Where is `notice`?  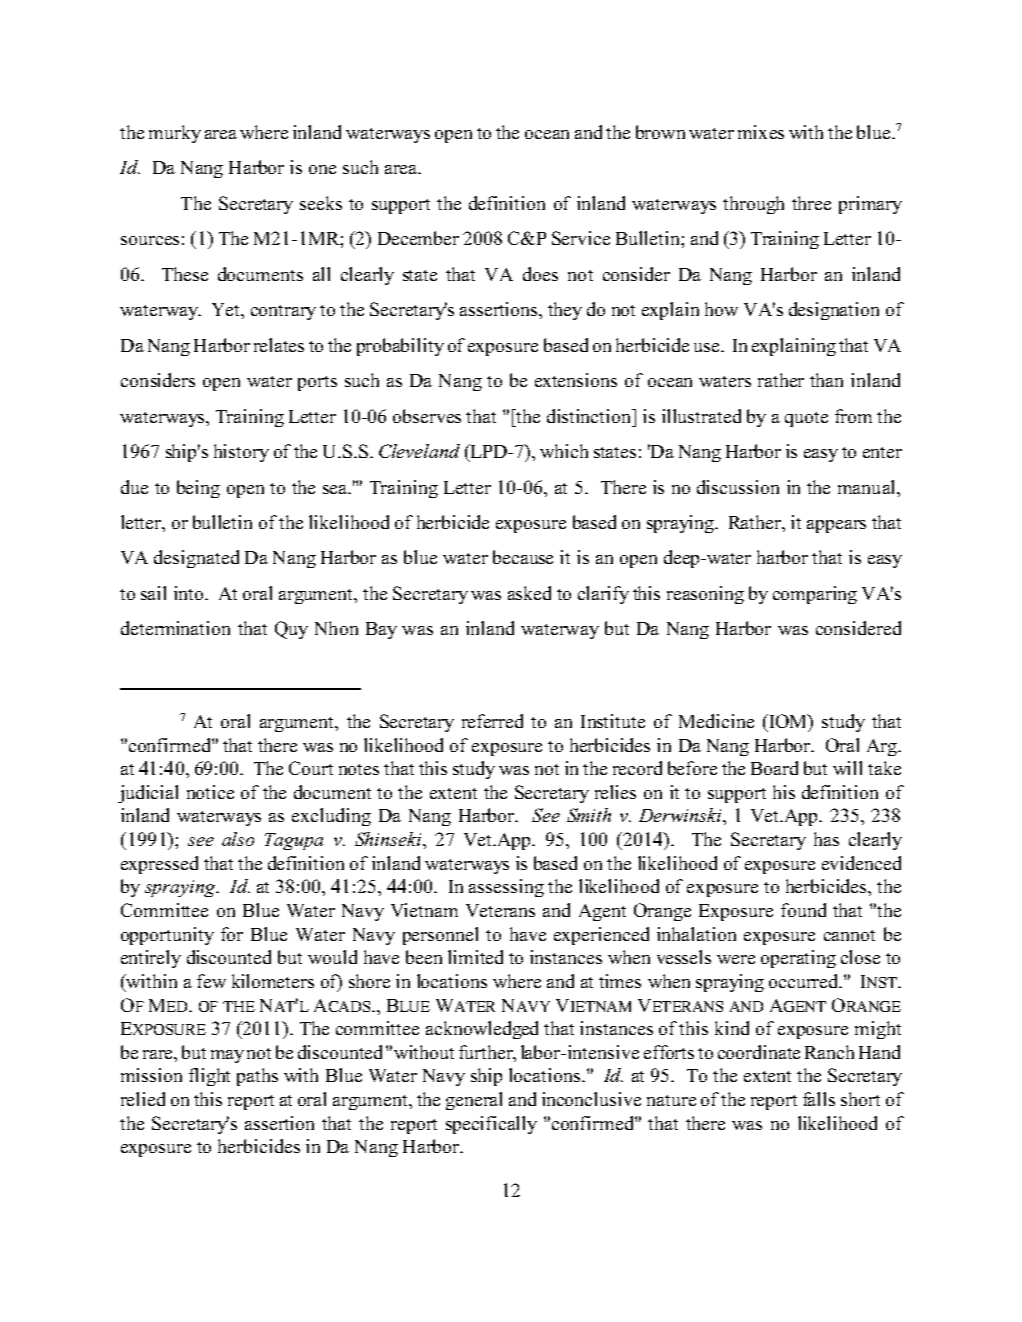
notice is located at coordinates (210, 792).
